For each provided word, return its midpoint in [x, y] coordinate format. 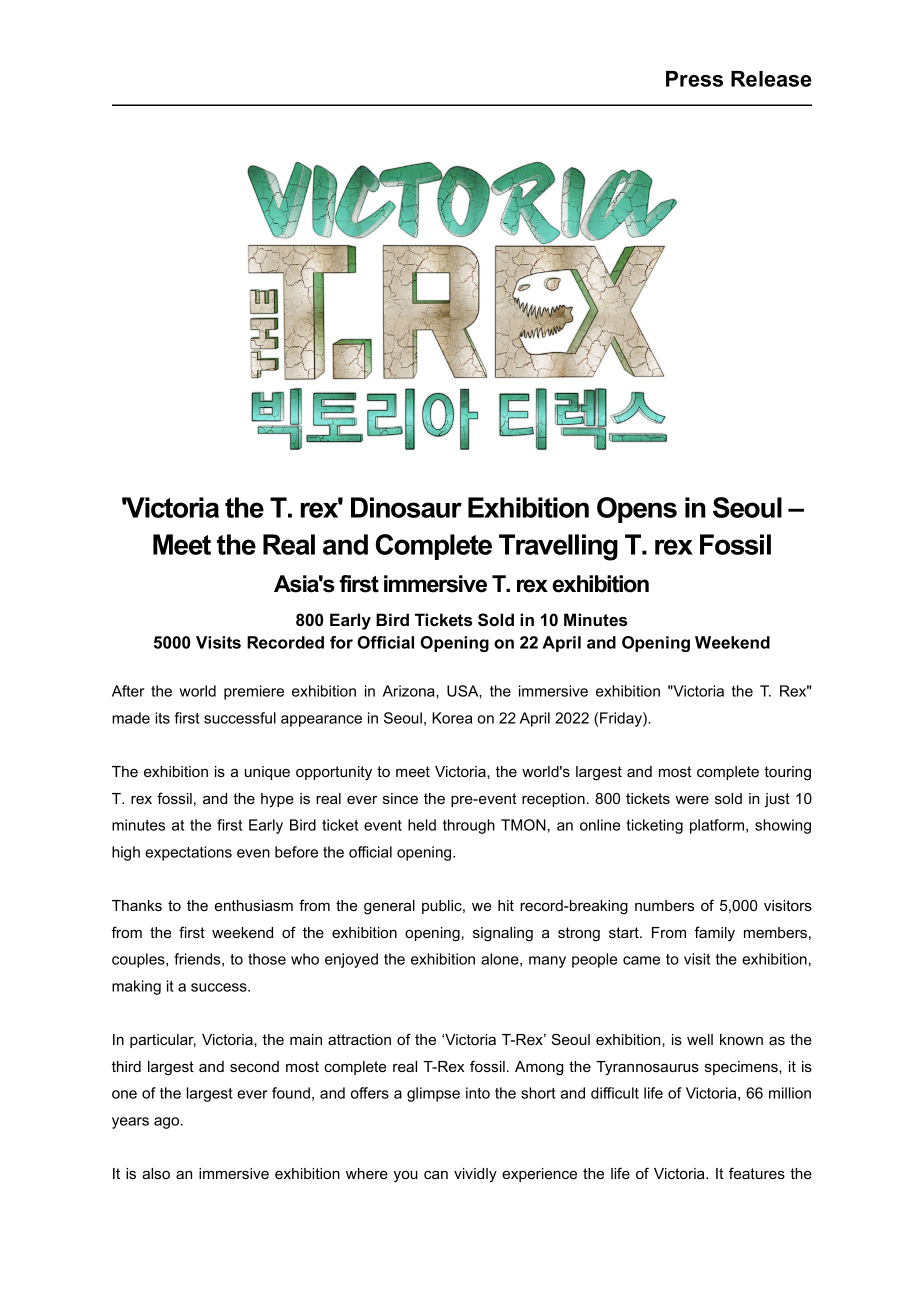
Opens [637, 510]
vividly [475, 1175]
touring [787, 773]
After [128, 691]
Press [694, 79]
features [757, 1173]
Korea [452, 718]
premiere [254, 692]
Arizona [410, 691]
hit [506, 905]
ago [168, 1123]
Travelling [558, 547]
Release [771, 79]
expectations [188, 853]
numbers [664, 905]
